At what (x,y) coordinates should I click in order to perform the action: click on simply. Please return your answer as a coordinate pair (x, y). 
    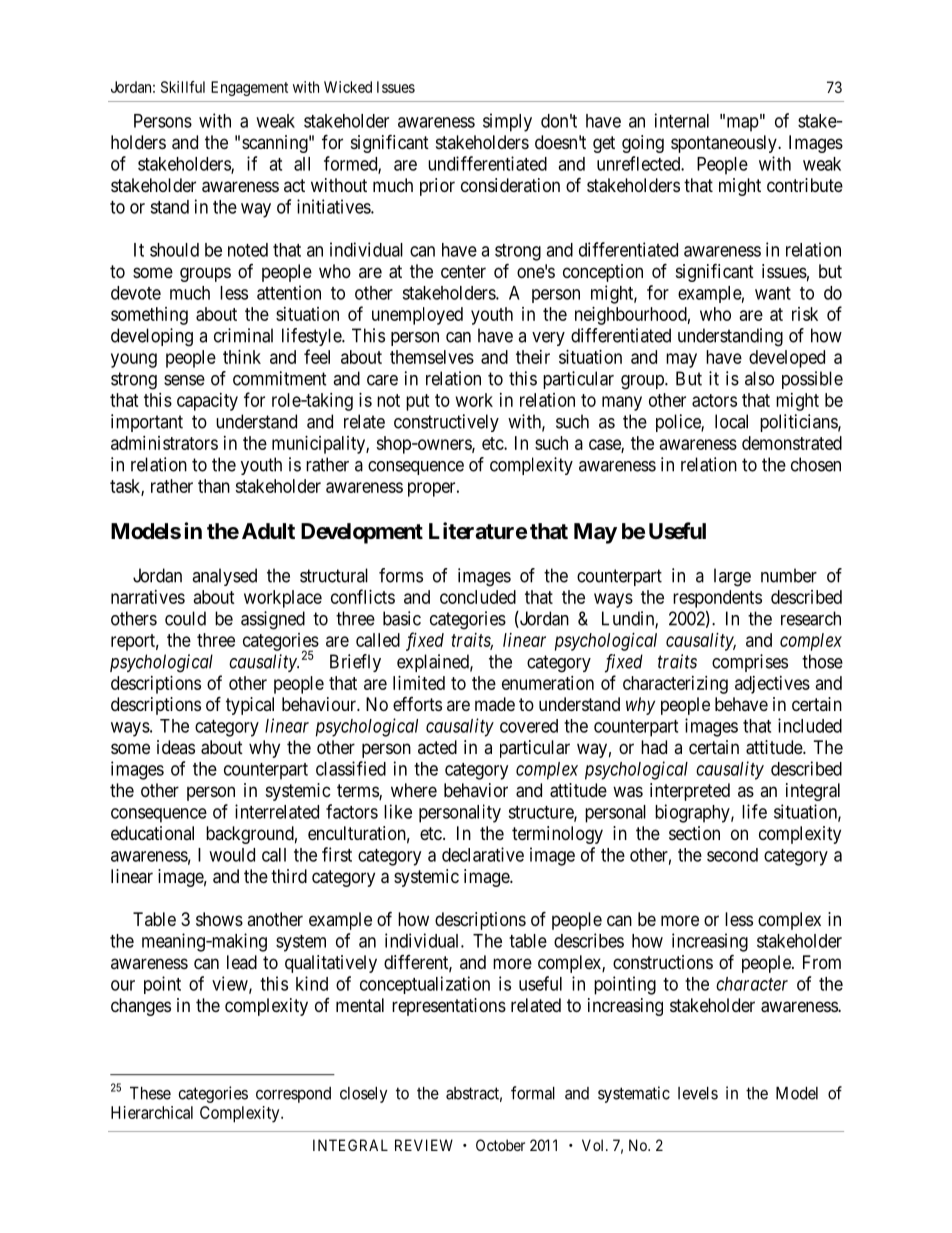
    Looking at the image, I should click on (507, 122).
